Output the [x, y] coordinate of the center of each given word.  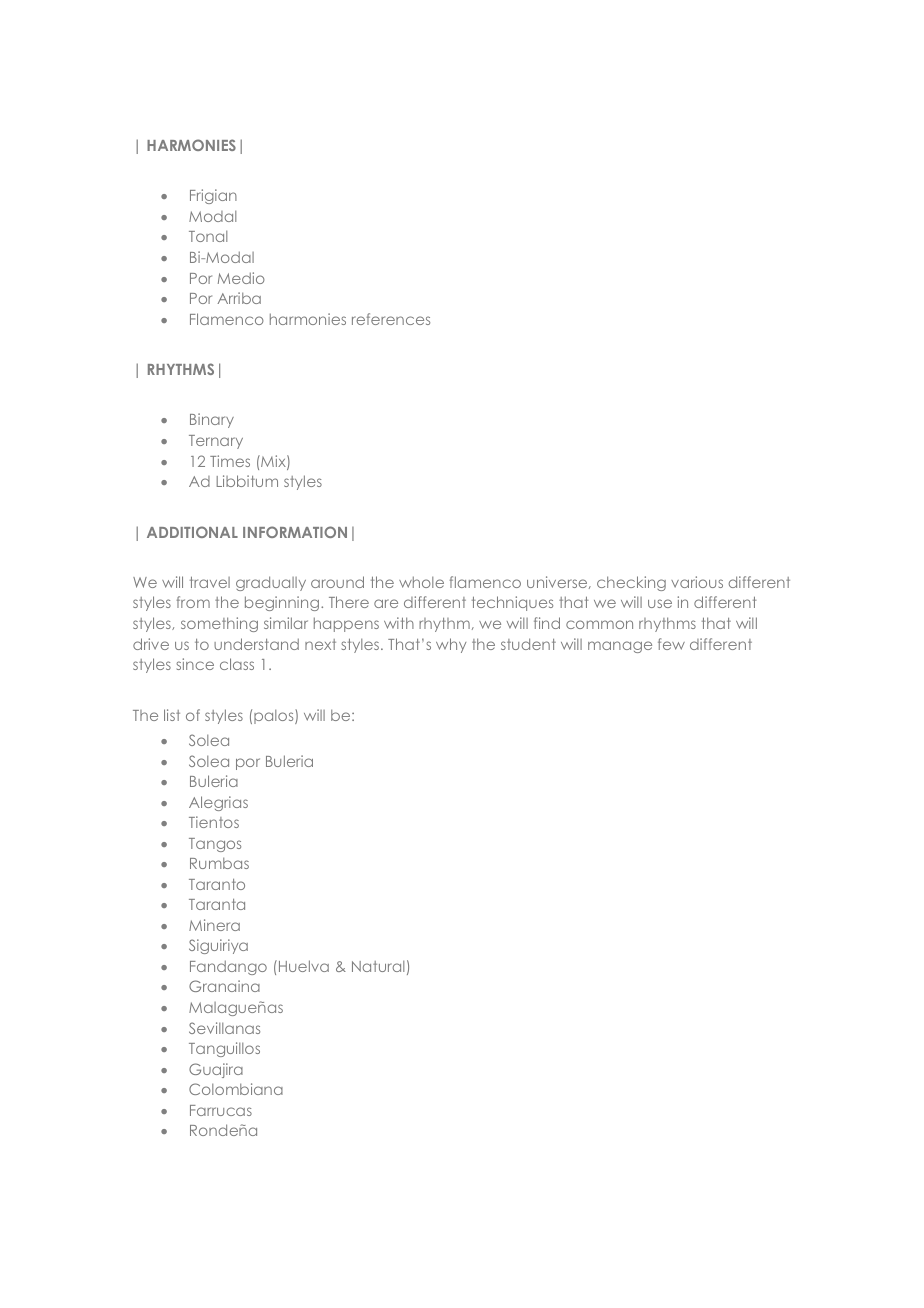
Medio [241, 278]
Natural [378, 966]
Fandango [228, 967]
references [391, 319]
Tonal [208, 236]
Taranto [217, 884]
